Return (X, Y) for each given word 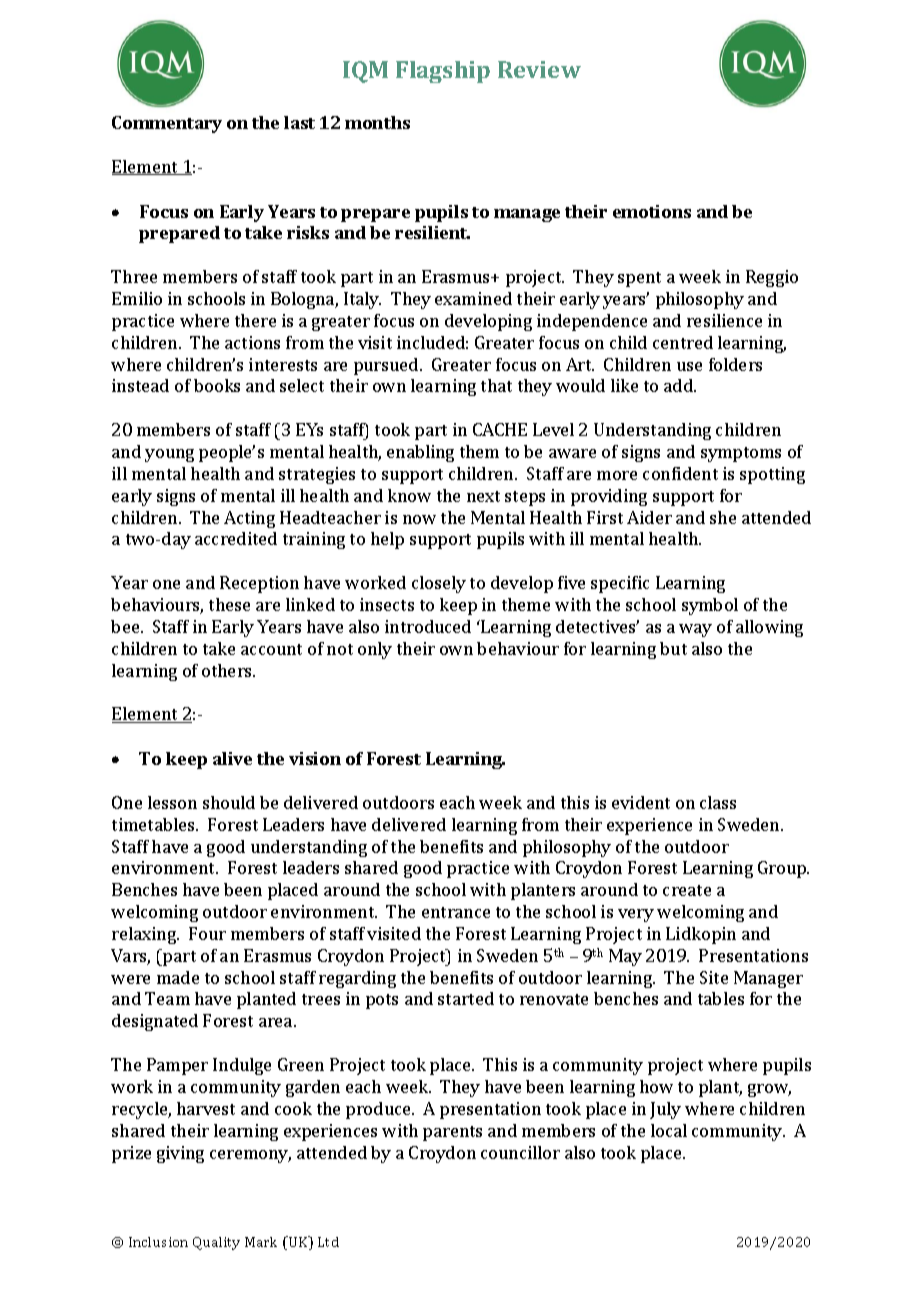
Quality (216, 1243)
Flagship (443, 72)
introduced (428, 626)
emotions (652, 211)
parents (452, 1133)
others (228, 670)
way (695, 630)
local (669, 1130)
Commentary (167, 124)
